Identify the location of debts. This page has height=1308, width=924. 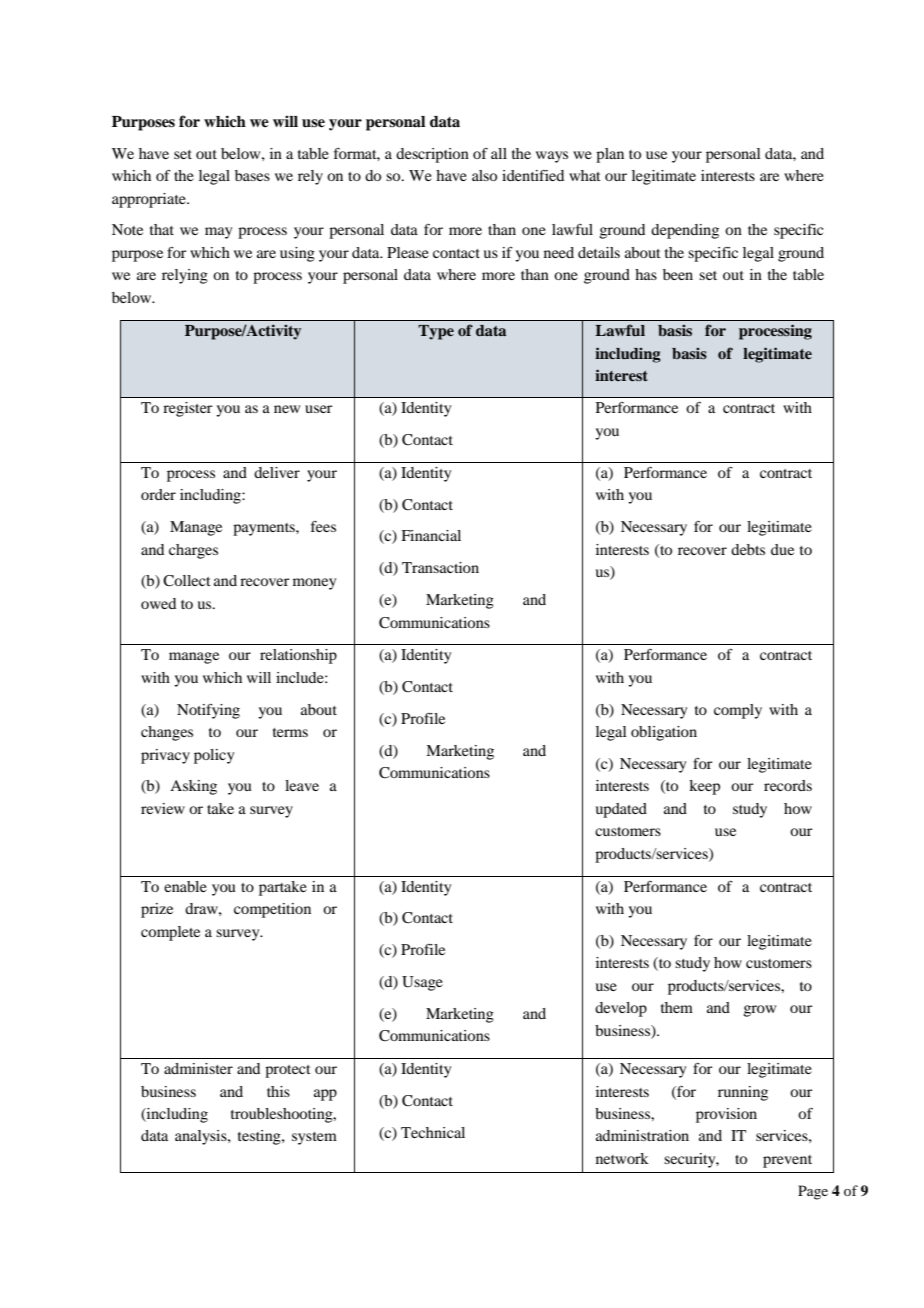
(748, 549).
